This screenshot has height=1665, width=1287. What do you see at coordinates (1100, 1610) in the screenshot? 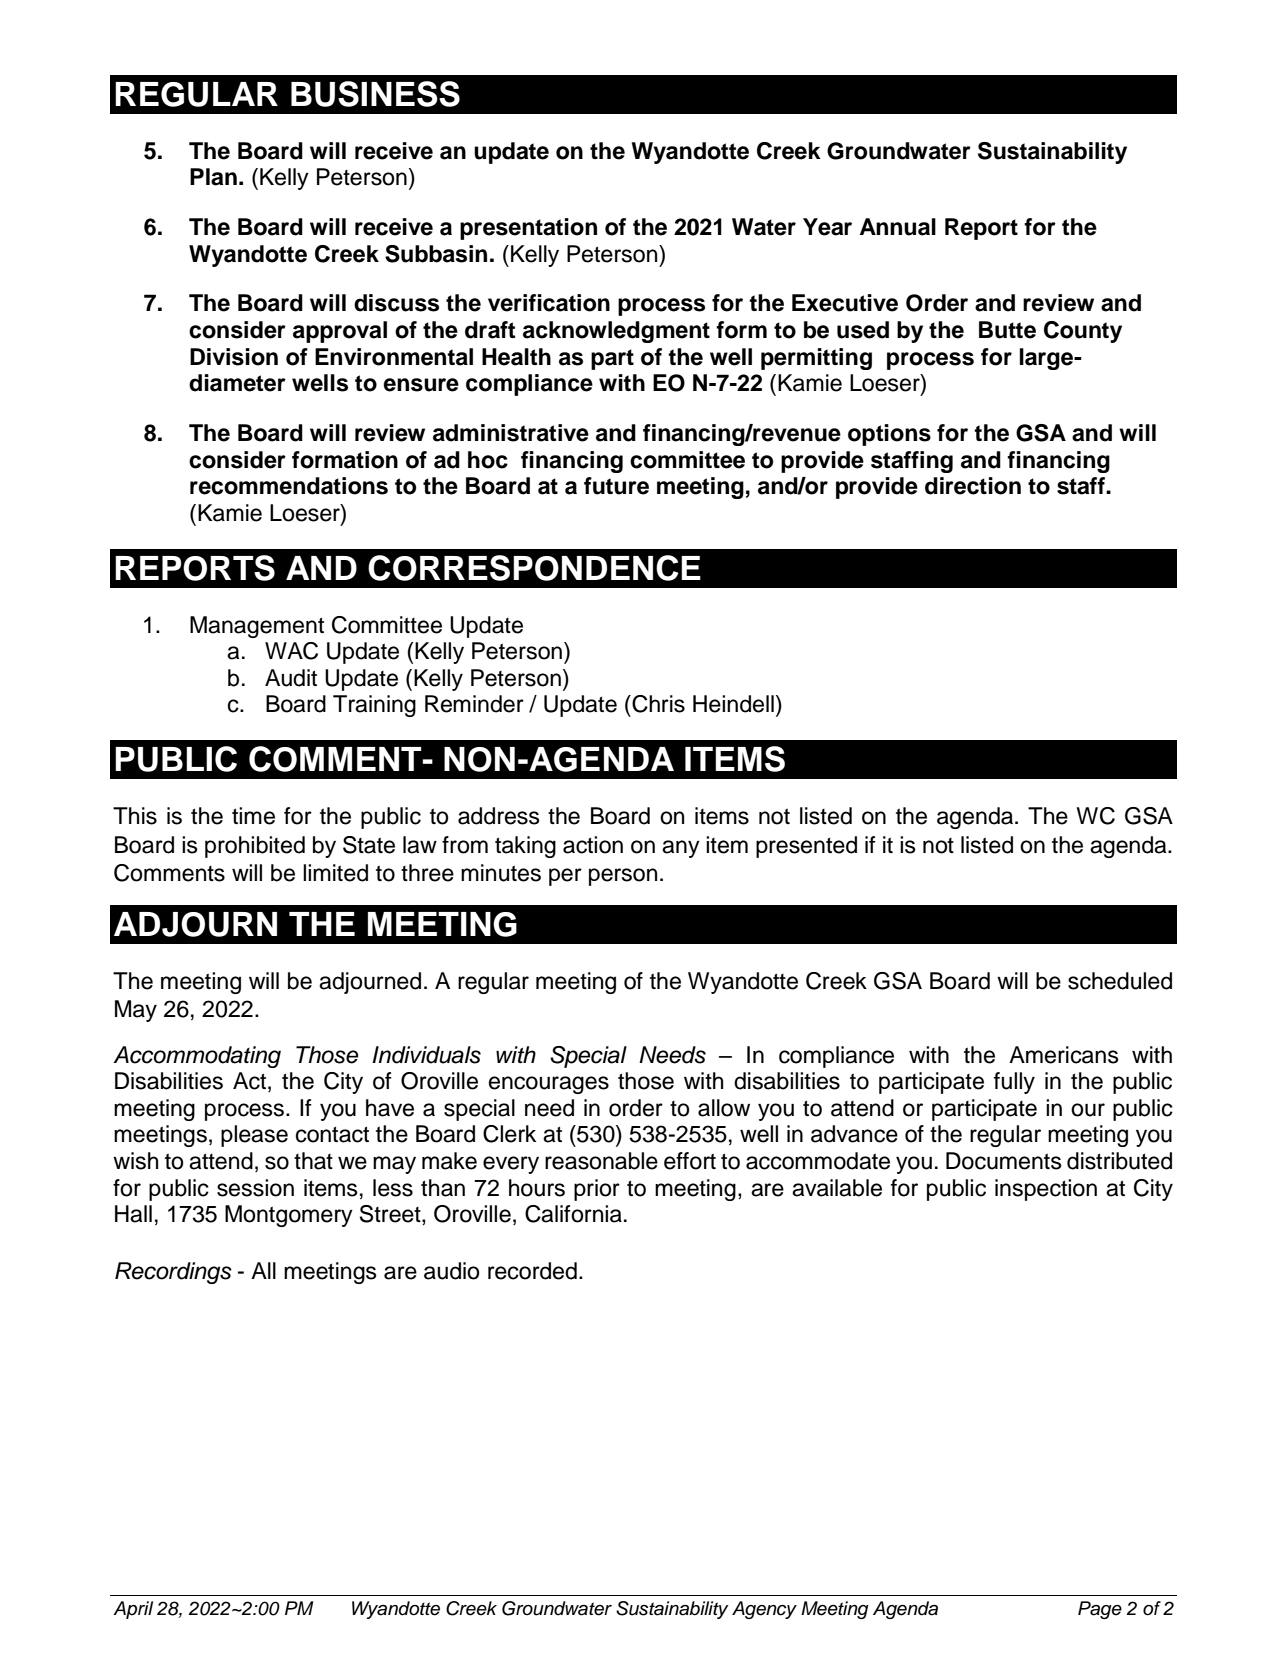
I see `Page` at bounding box center [1100, 1610].
